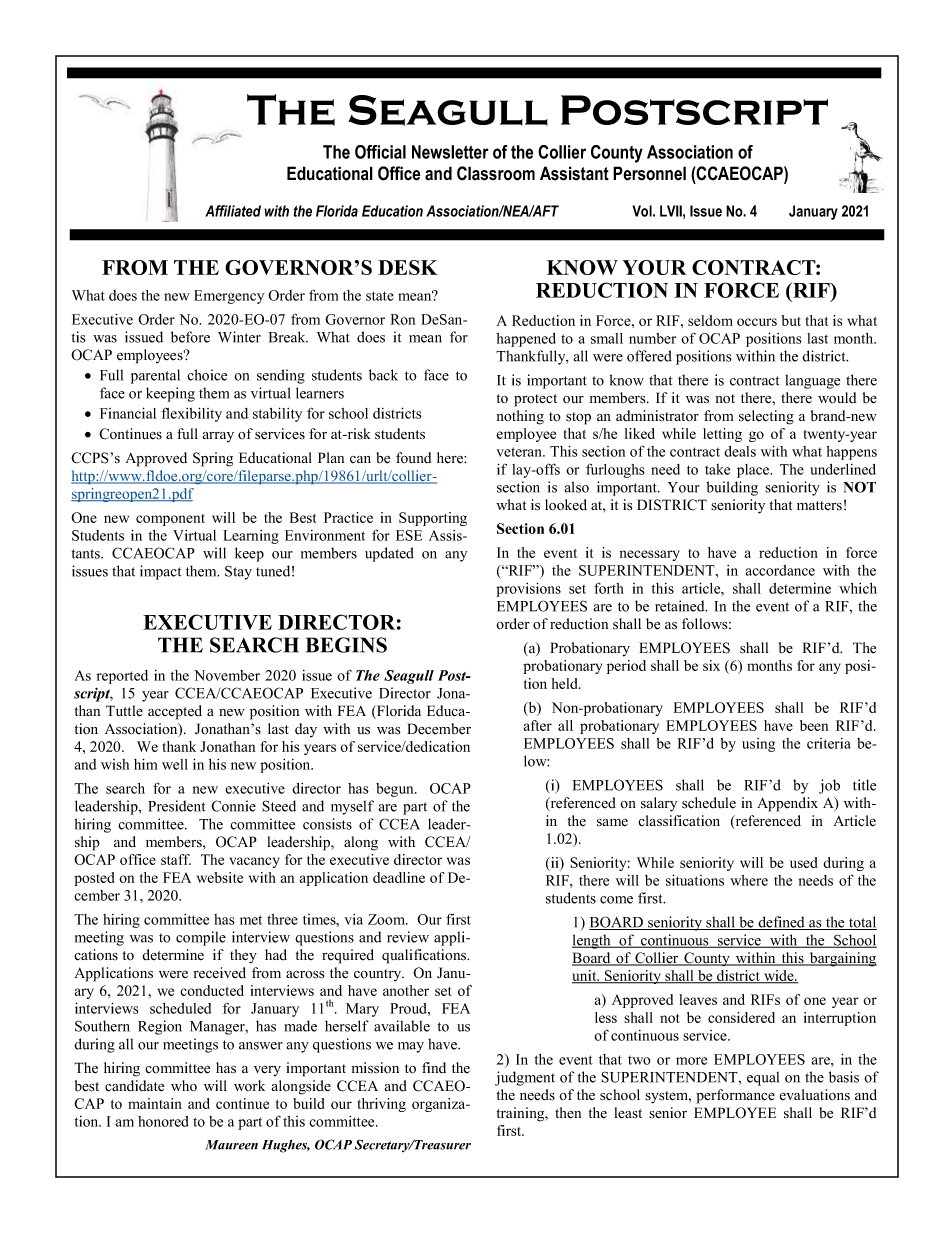  Describe the element at coordinates (649, 173) in the screenshot. I see `Personnel` at that location.
